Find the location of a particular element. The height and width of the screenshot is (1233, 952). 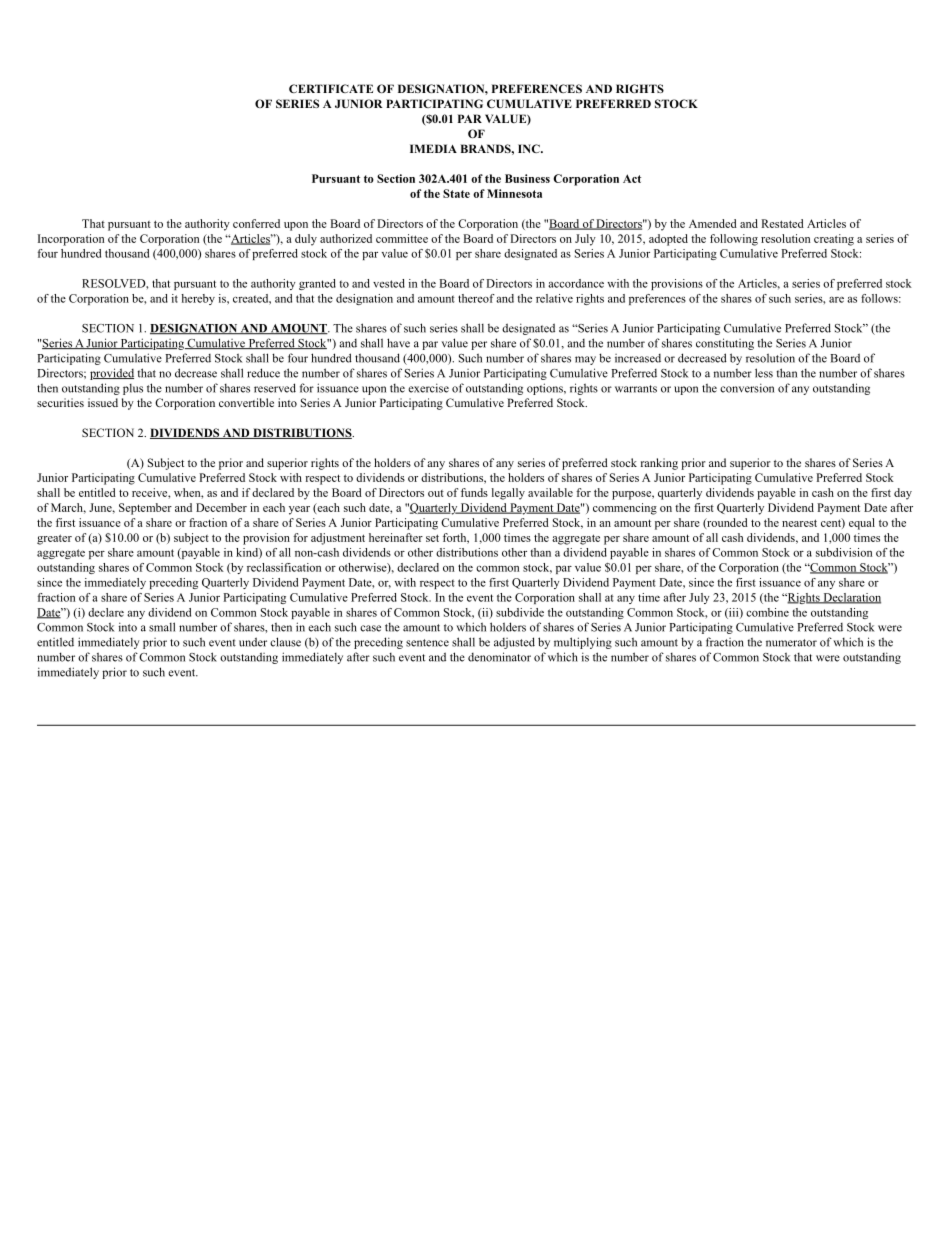

hereby is located at coordinates (198, 299).
